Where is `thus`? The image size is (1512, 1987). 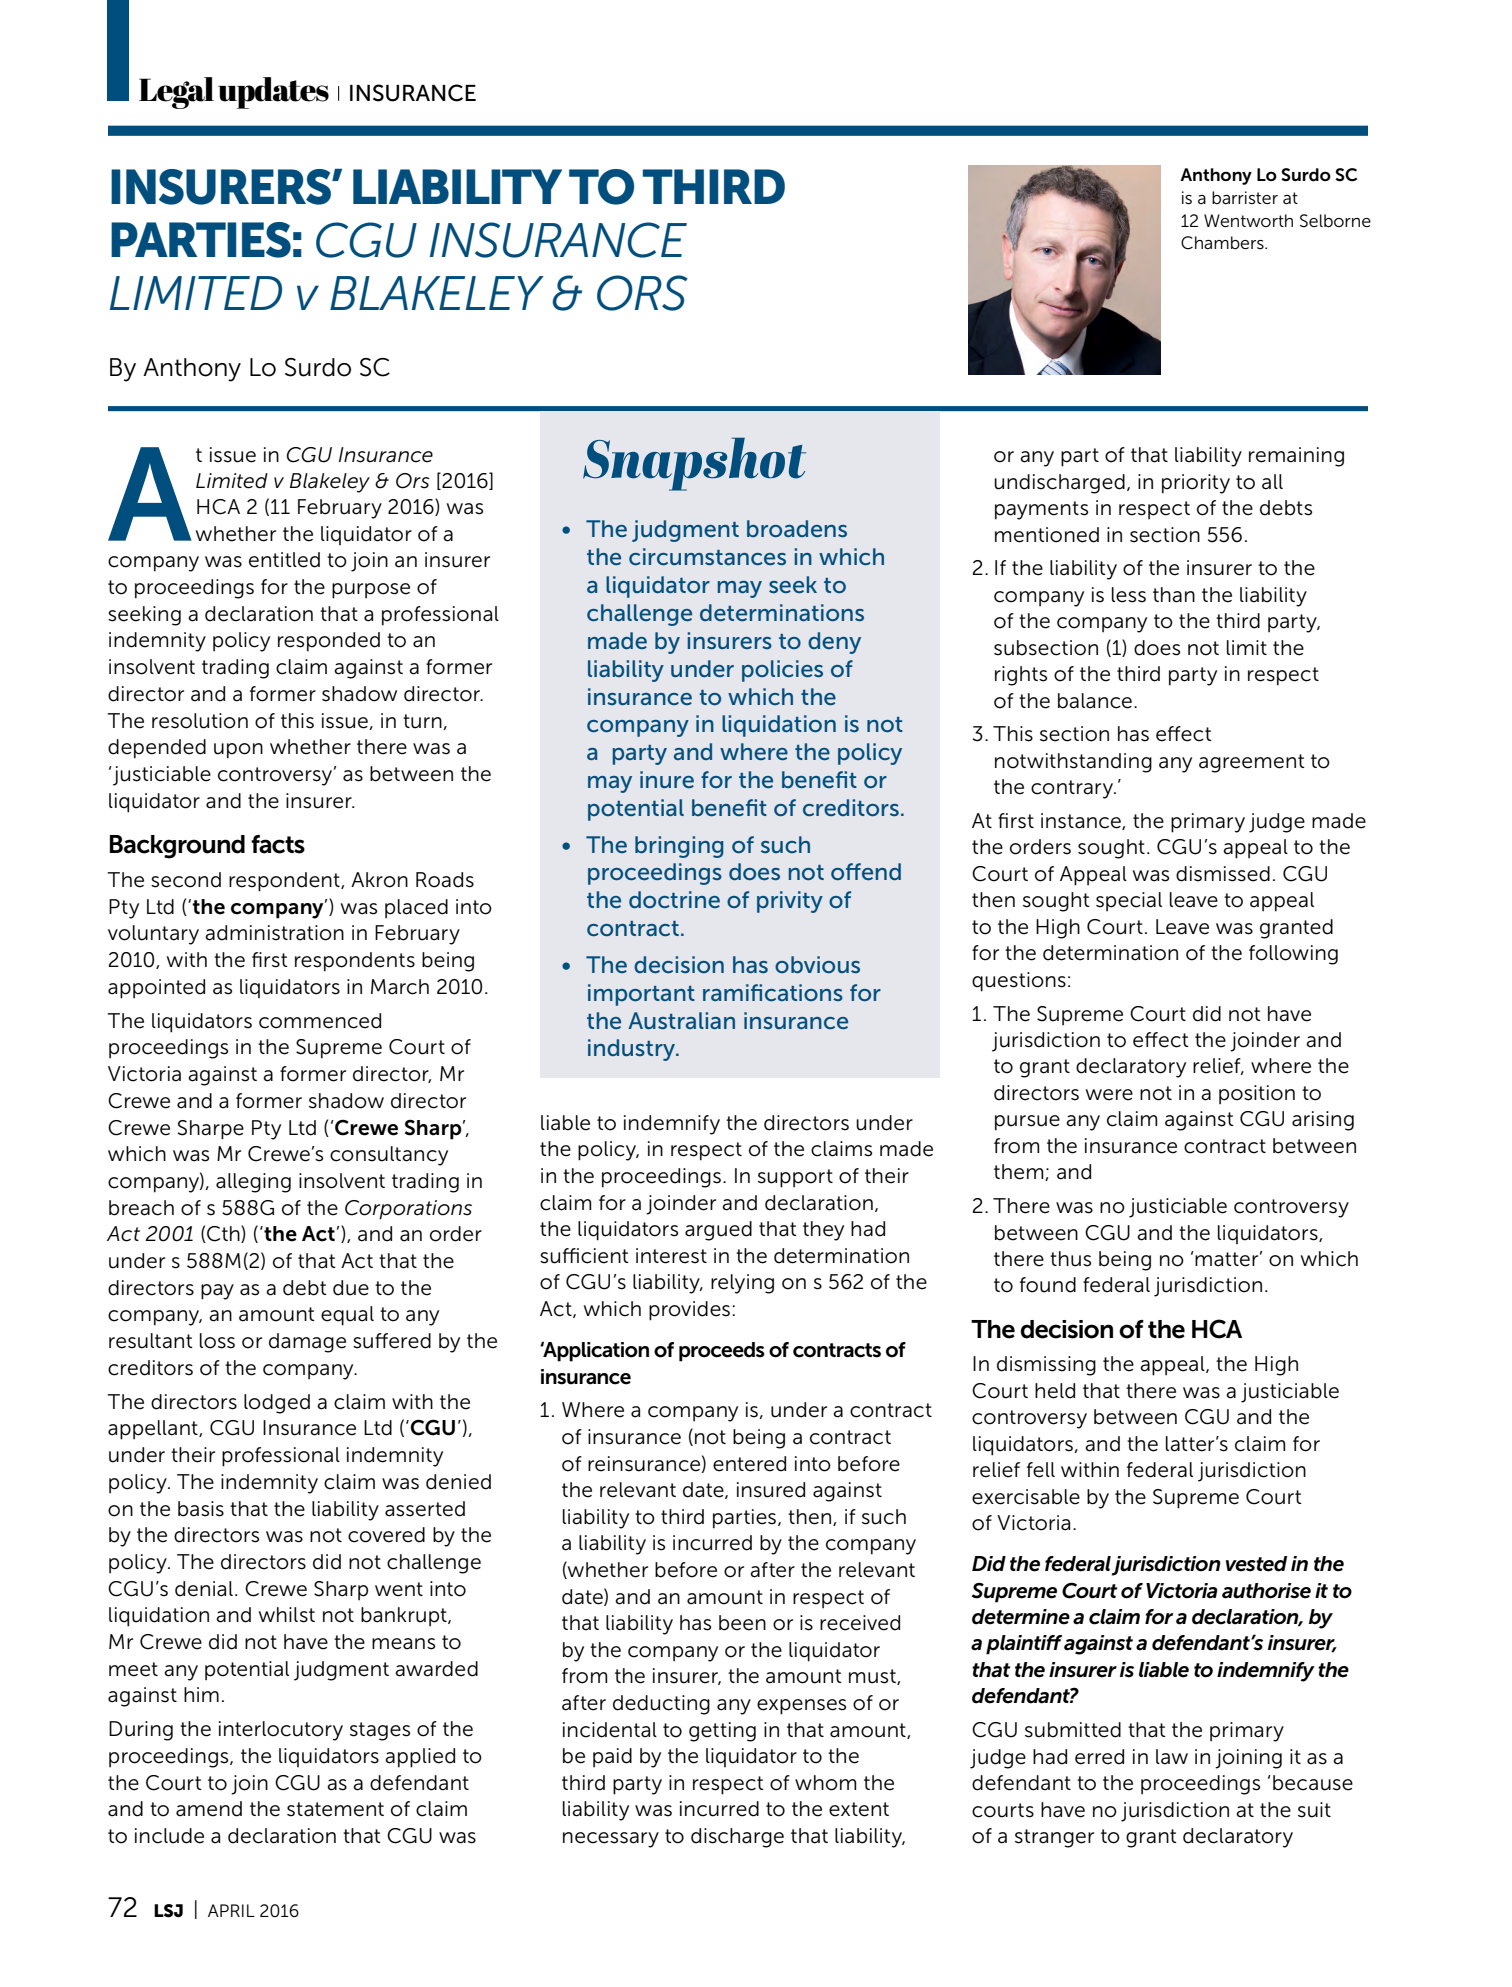
thus is located at coordinates (1070, 1259).
